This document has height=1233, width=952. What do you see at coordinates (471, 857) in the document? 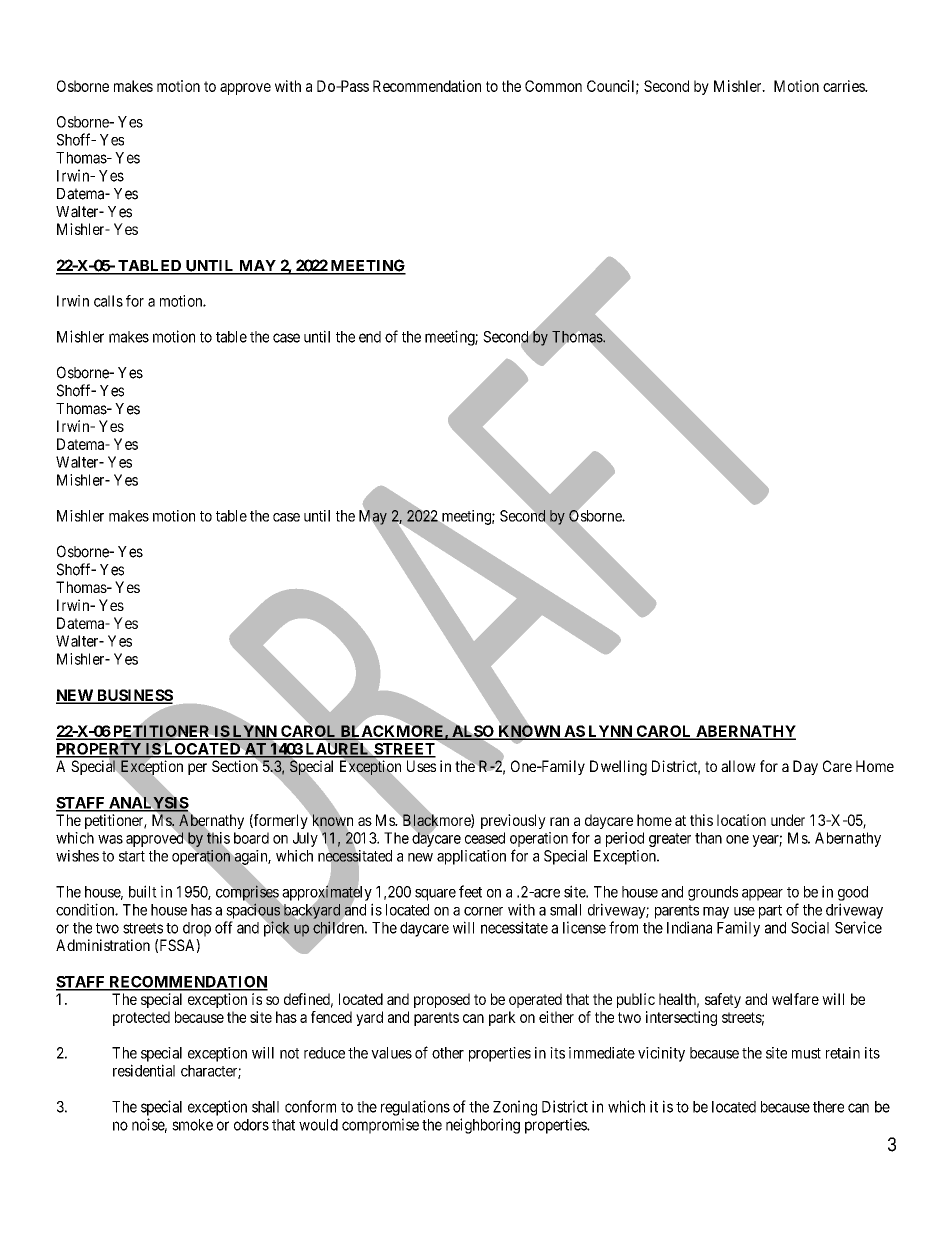
I see `application` at bounding box center [471, 857].
